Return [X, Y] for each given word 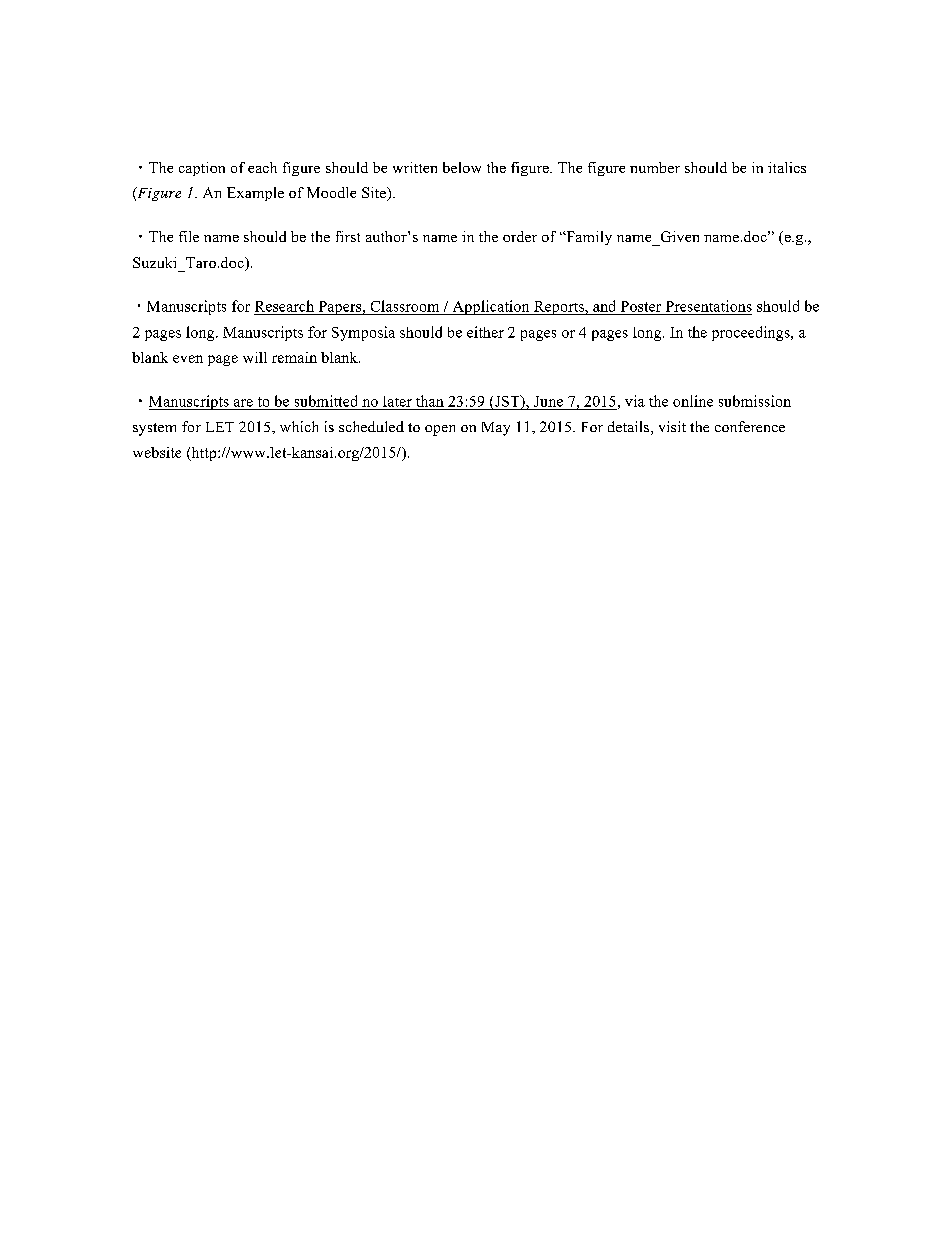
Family [588, 238]
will [255, 357]
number [655, 167]
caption [202, 169]
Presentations [709, 306]
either [485, 332]
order [520, 236]
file [189, 236]
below [462, 167]
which [299, 426]
